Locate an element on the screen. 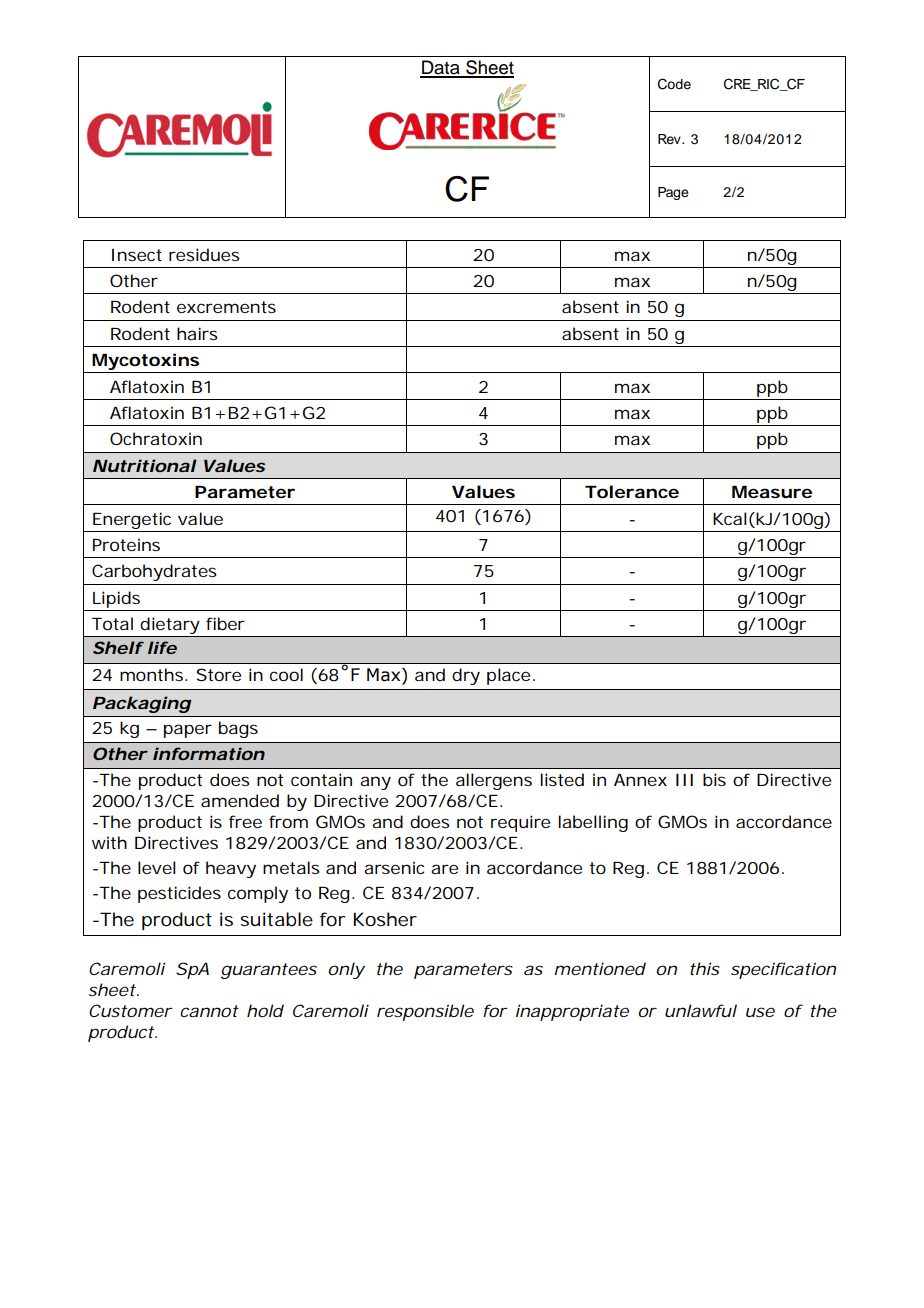  Code is located at coordinates (674, 84).
